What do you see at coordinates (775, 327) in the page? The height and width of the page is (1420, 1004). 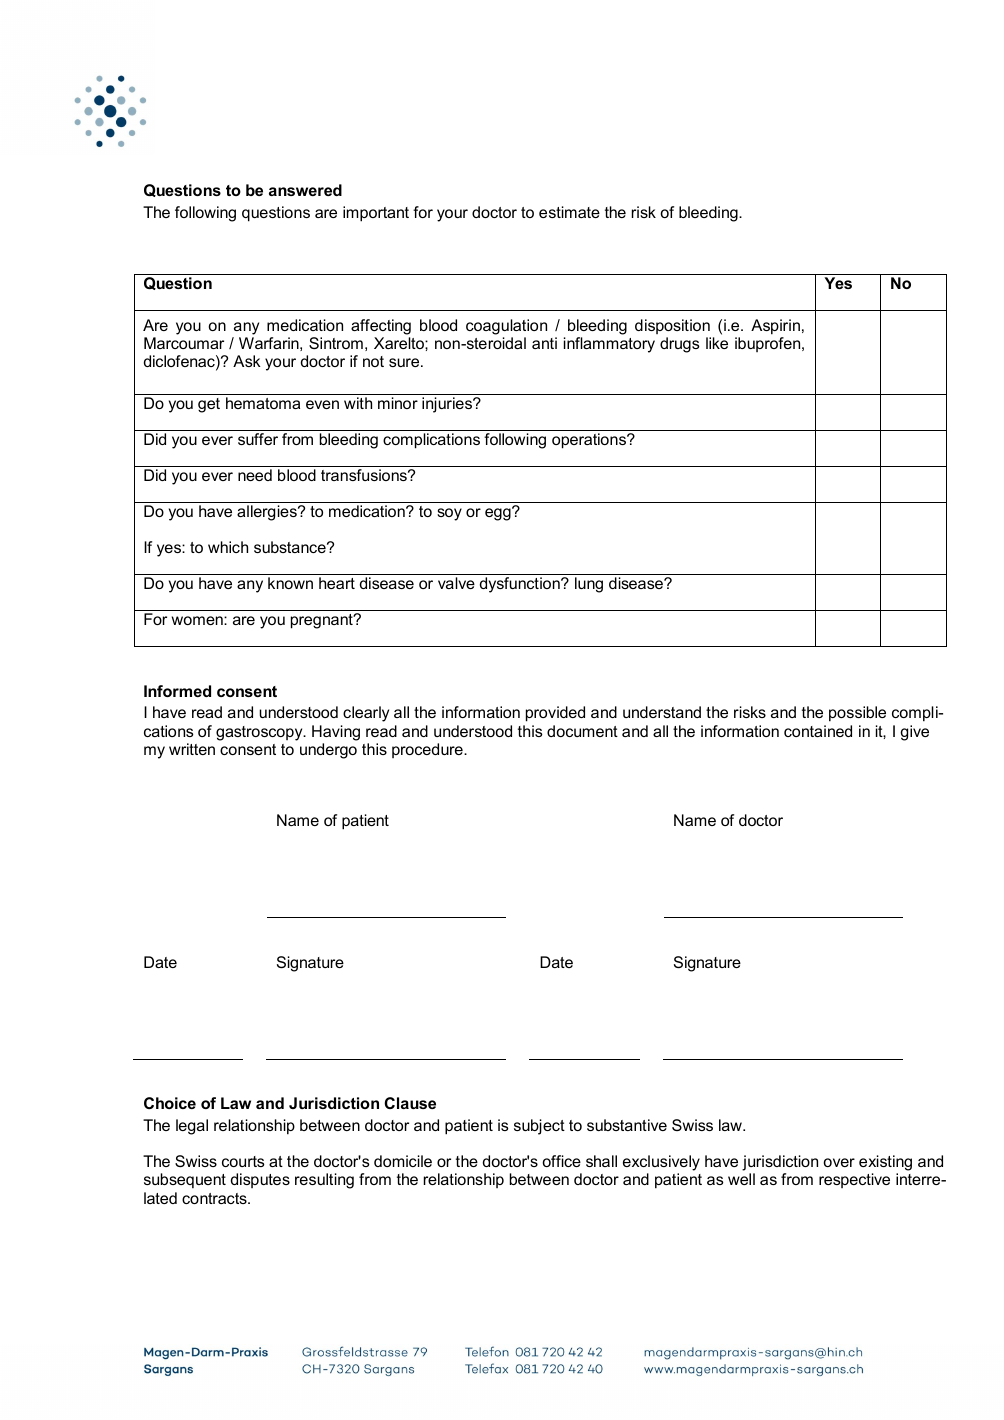 I see `Aspirin` at bounding box center [775, 327].
